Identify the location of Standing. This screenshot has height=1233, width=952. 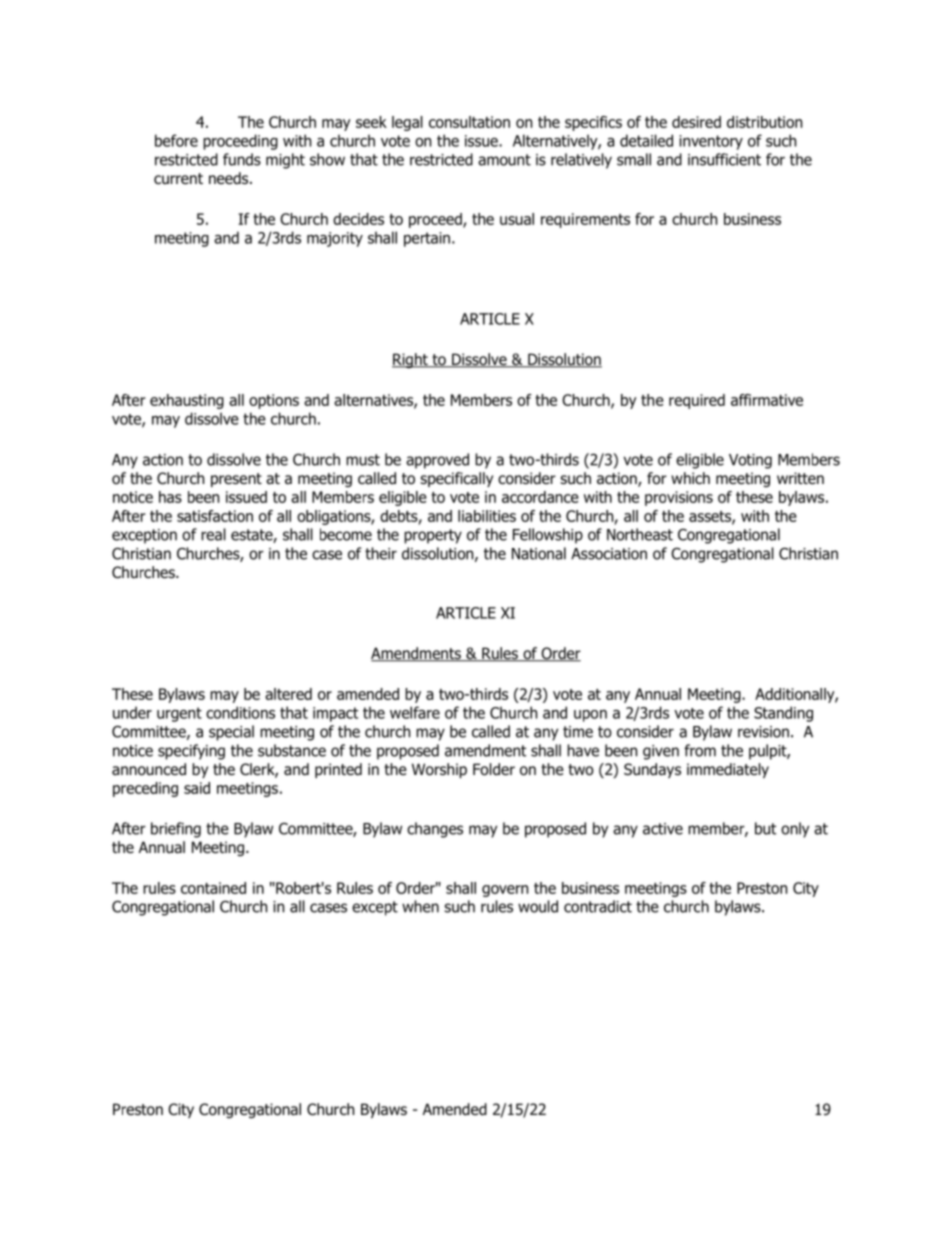
(783, 714).
